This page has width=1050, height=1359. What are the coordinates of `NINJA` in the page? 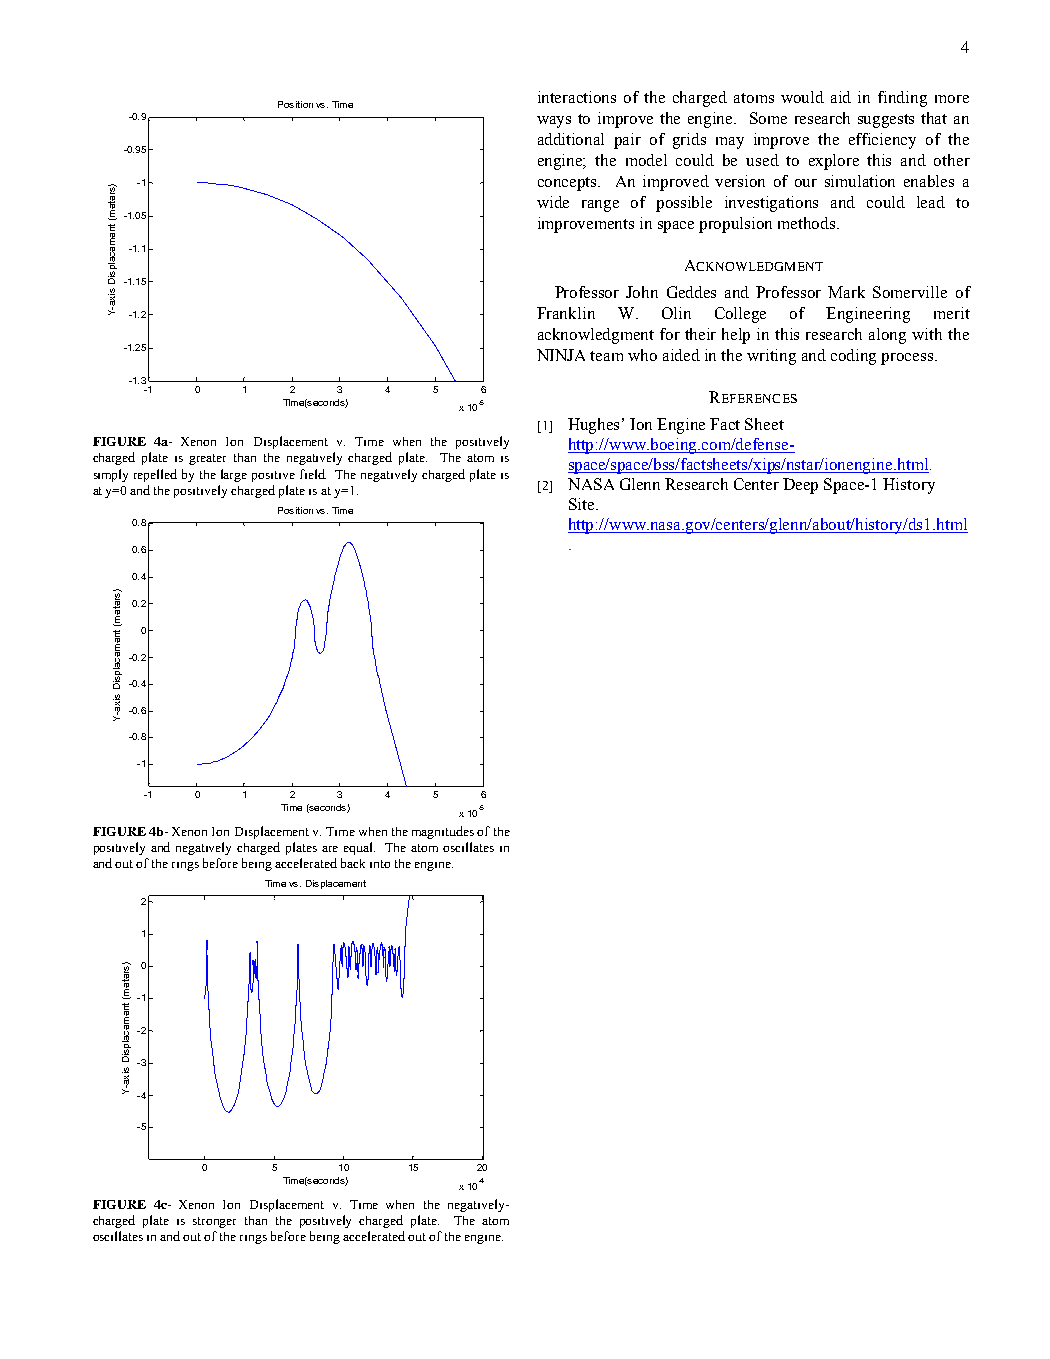 It's located at (561, 355).
